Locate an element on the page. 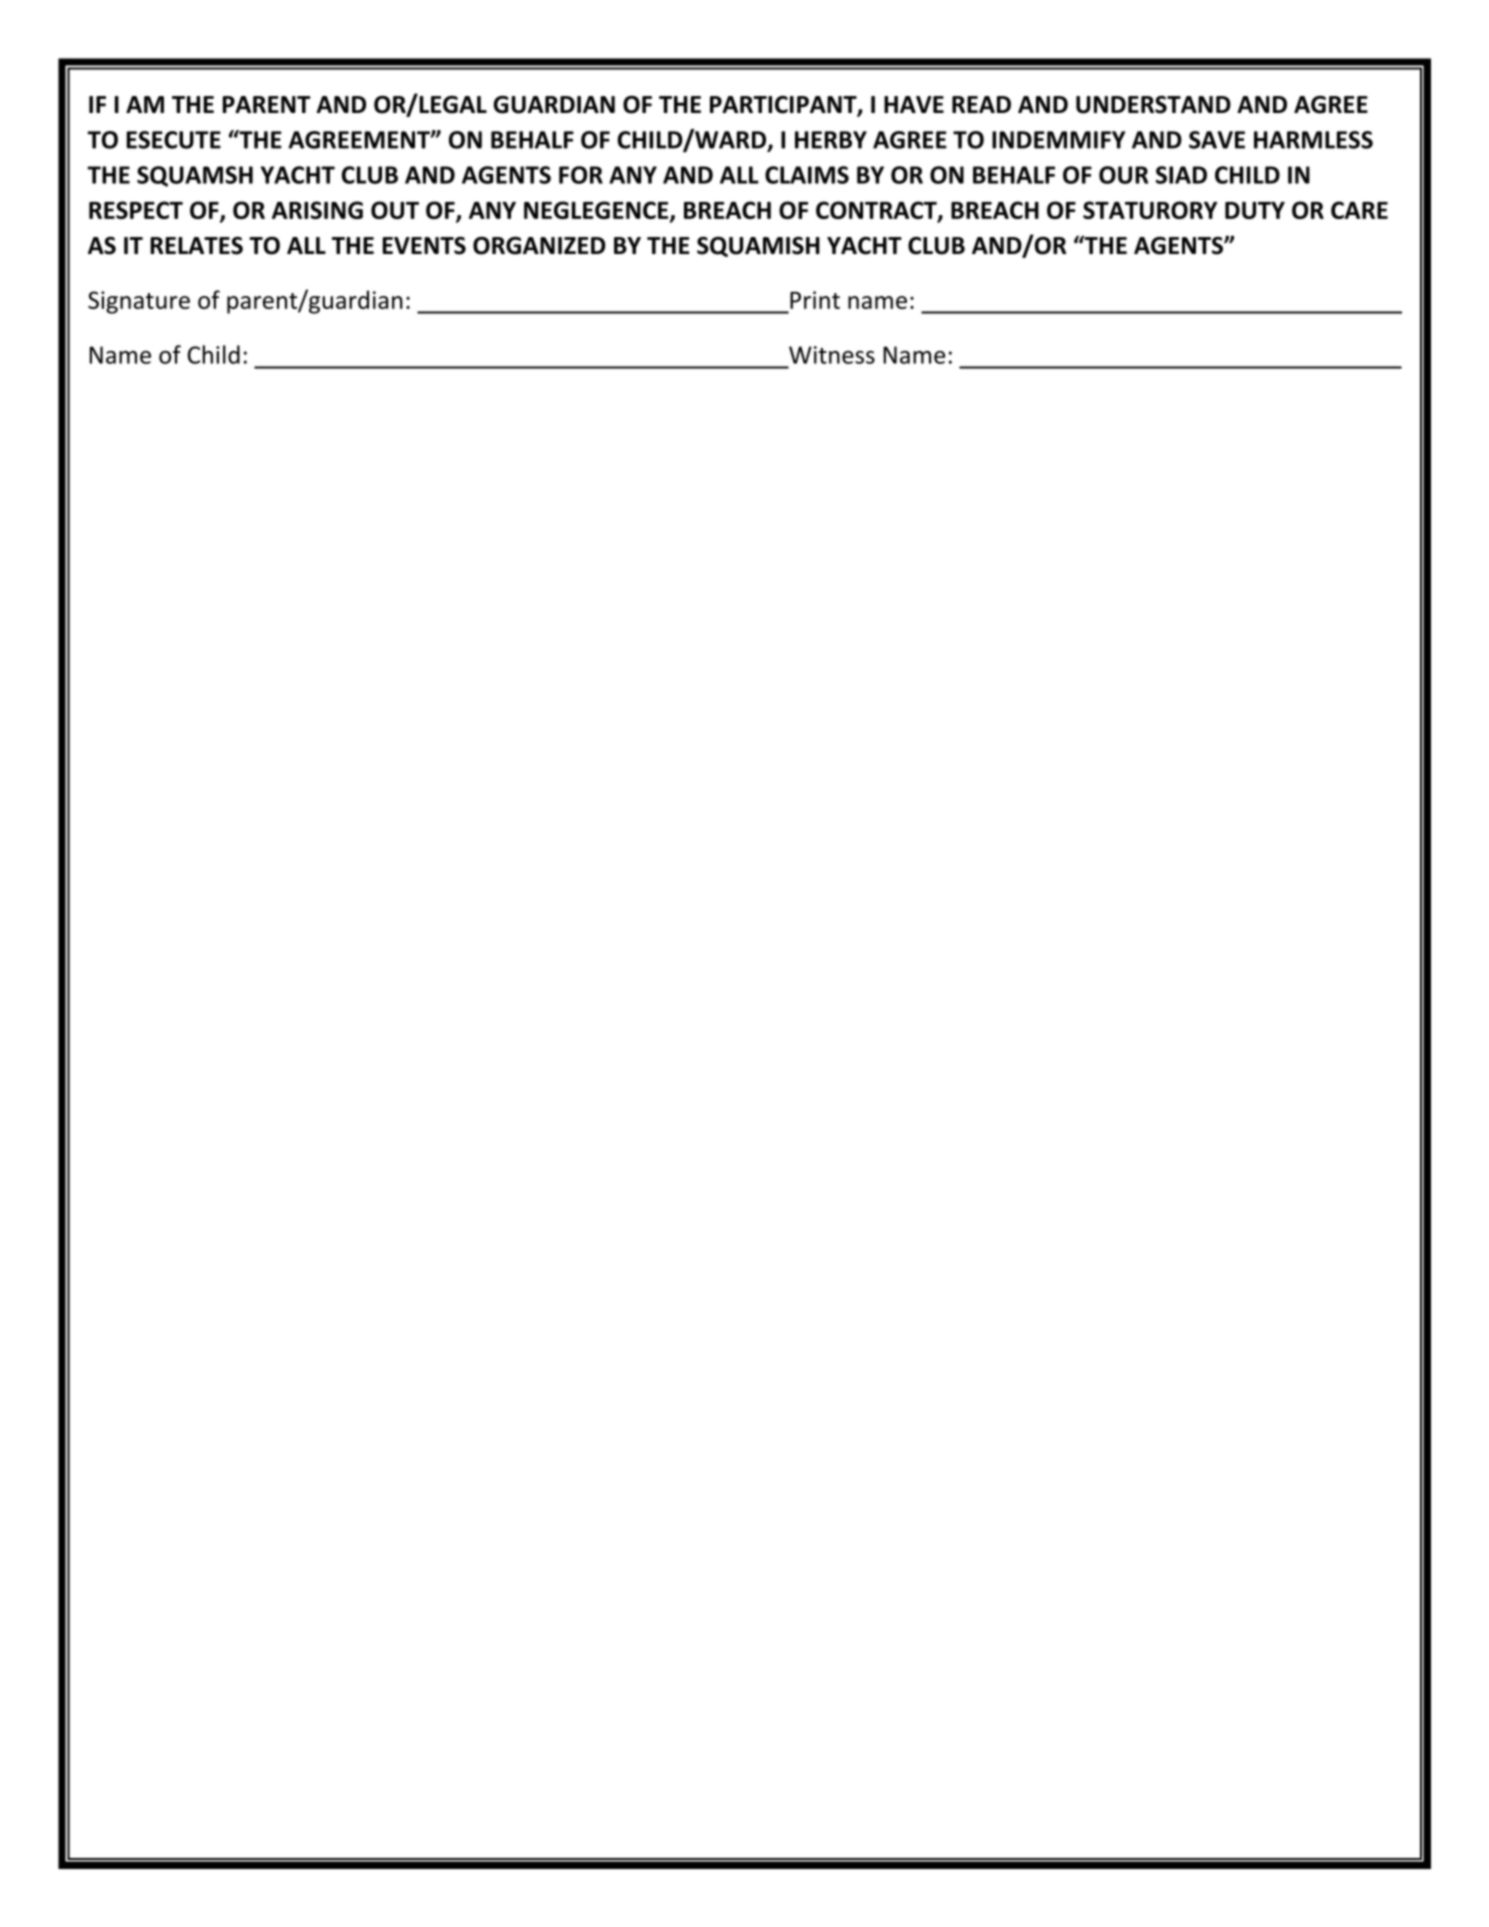 This image has height=1927, width=1489. CONTRACT is located at coordinates (877, 211).
